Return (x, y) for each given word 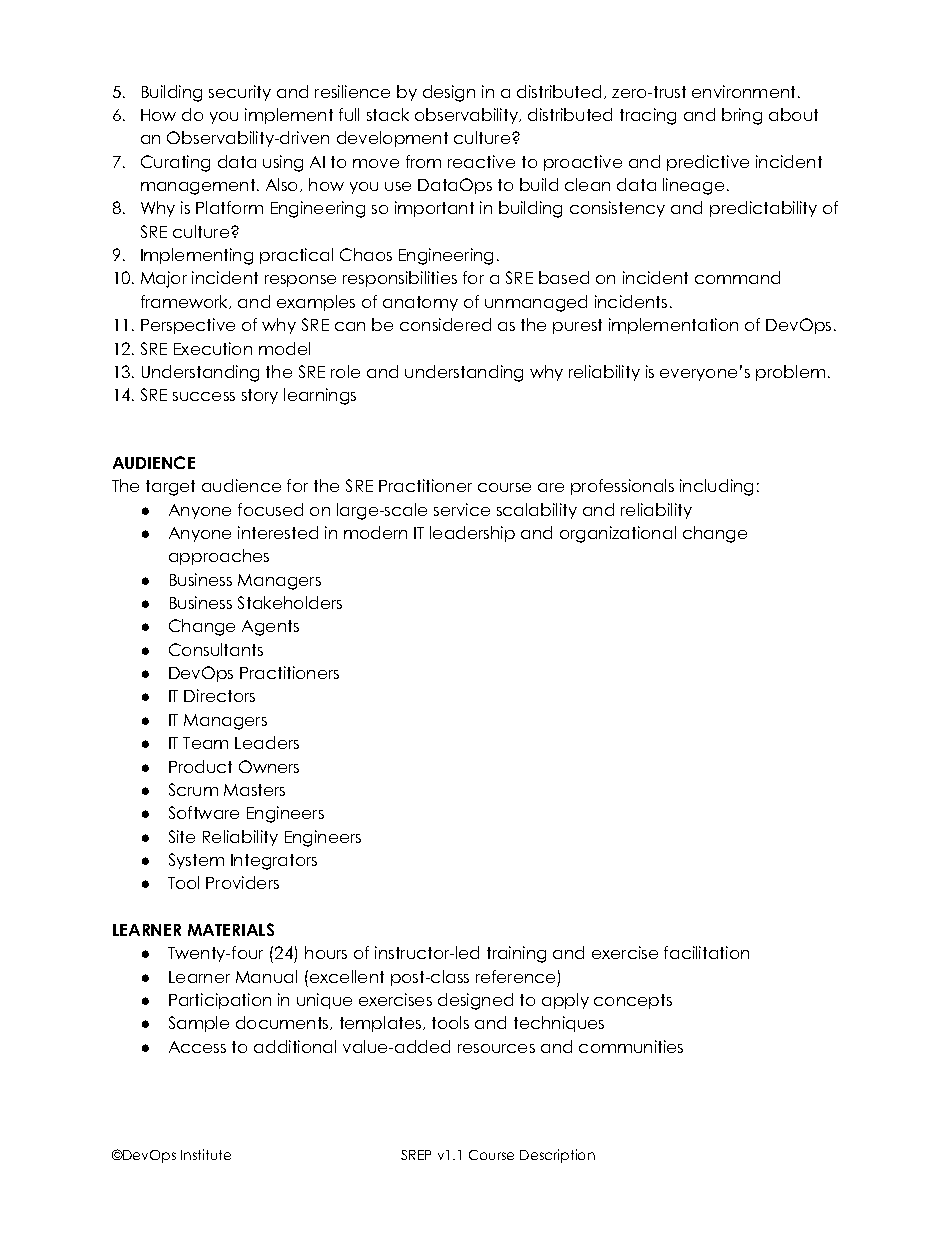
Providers (242, 882)
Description (557, 1156)
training (516, 954)
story (260, 396)
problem (790, 373)
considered (445, 324)
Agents (270, 628)
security (240, 93)
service (462, 509)
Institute (206, 1154)
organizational (618, 534)
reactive (481, 161)
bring (742, 116)
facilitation (706, 952)
